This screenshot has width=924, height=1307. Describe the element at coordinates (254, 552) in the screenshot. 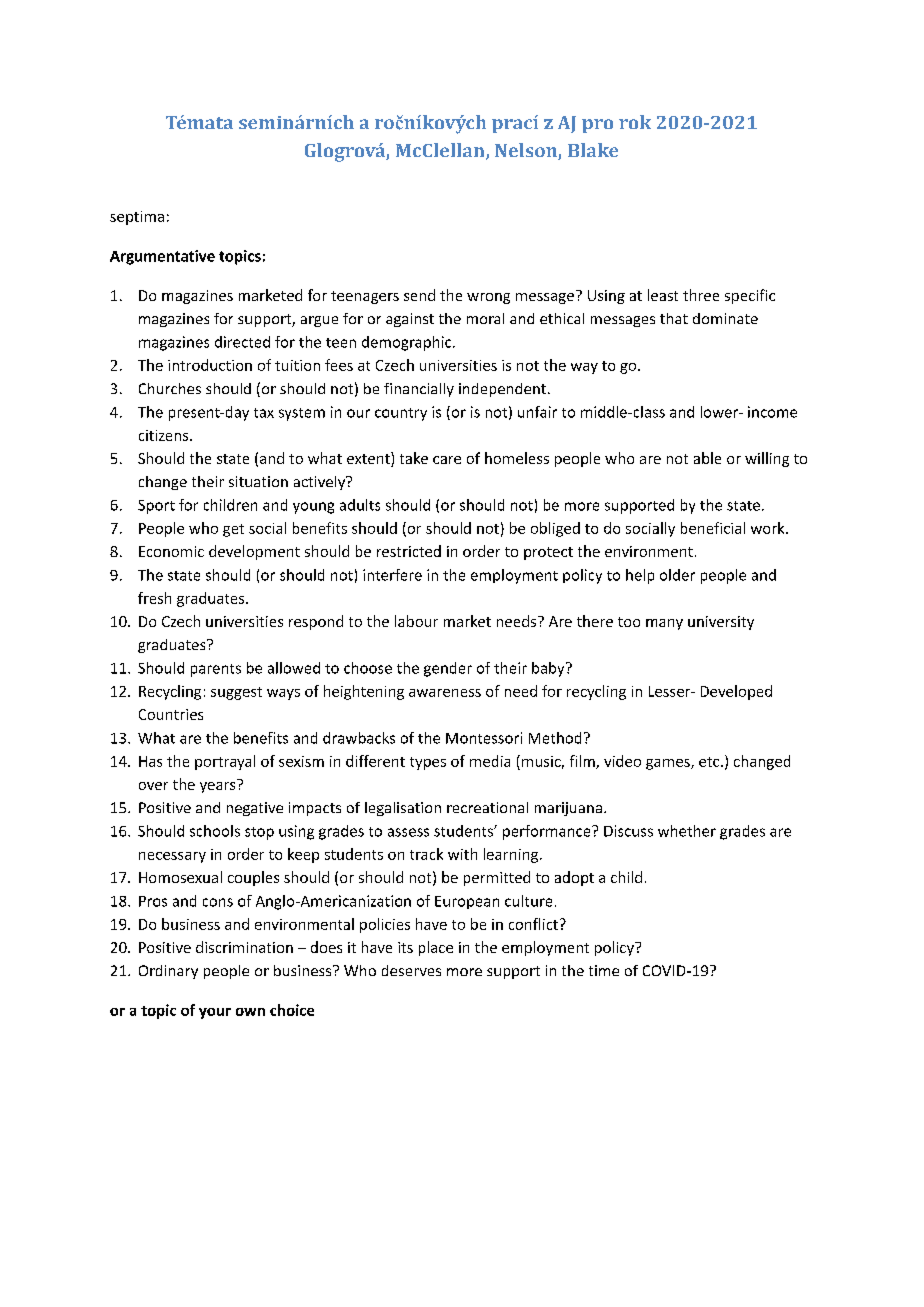

I see `development` at that location.
